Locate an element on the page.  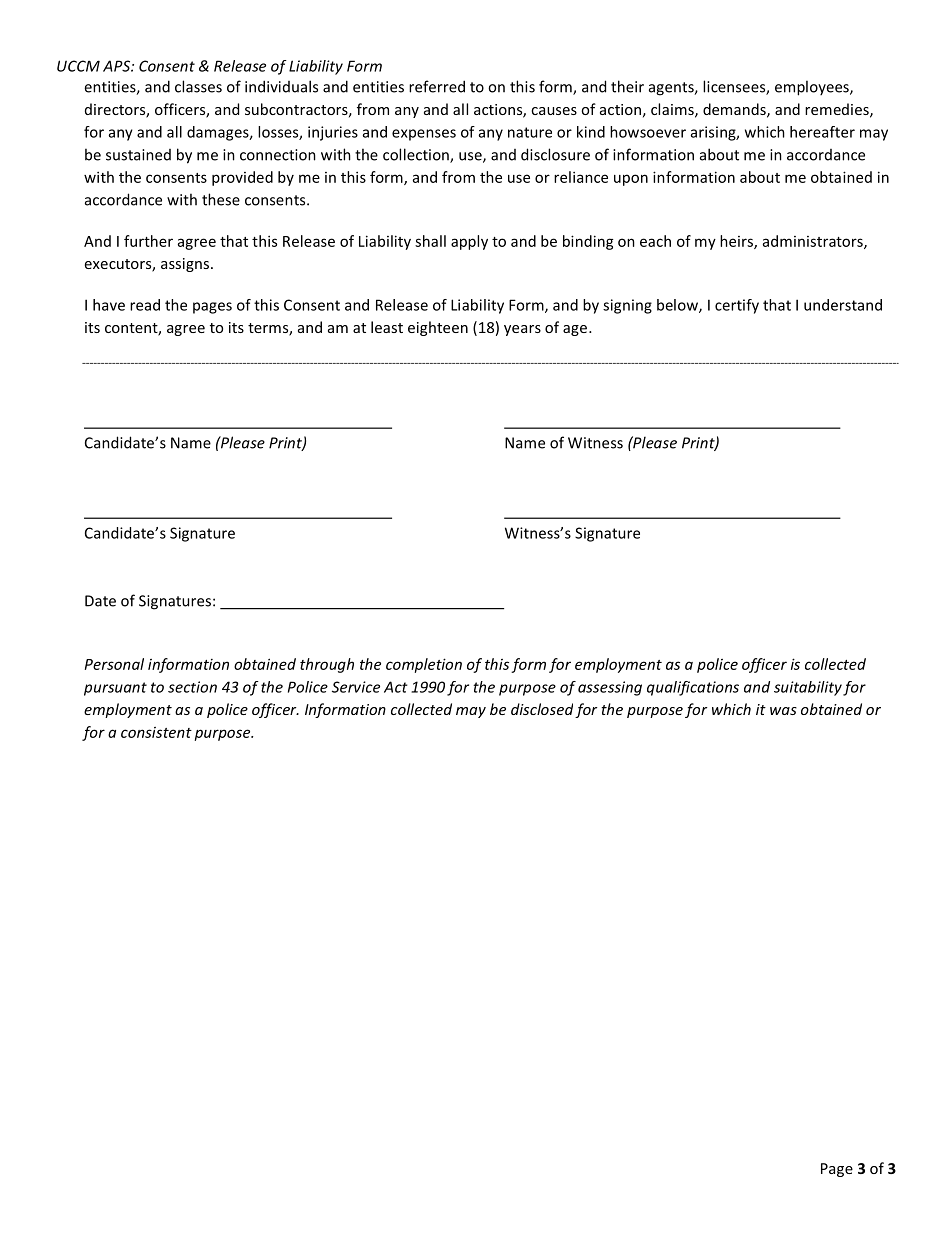
suitability is located at coordinates (808, 688).
